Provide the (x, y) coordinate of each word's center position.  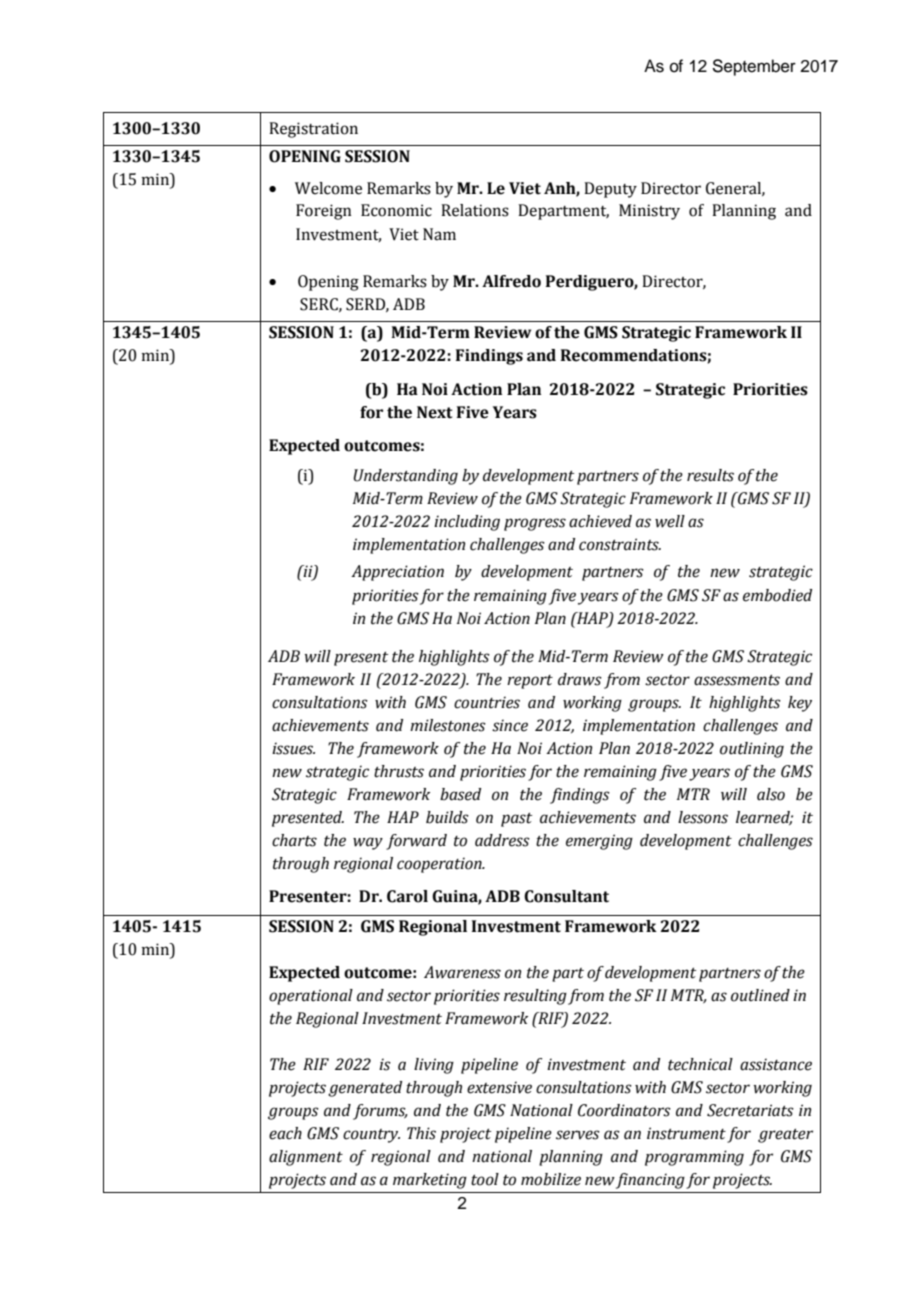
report (530, 682)
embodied (777, 595)
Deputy (610, 190)
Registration (313, 130)
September (754, 67)
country (371, 1136)
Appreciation (397, 573)
